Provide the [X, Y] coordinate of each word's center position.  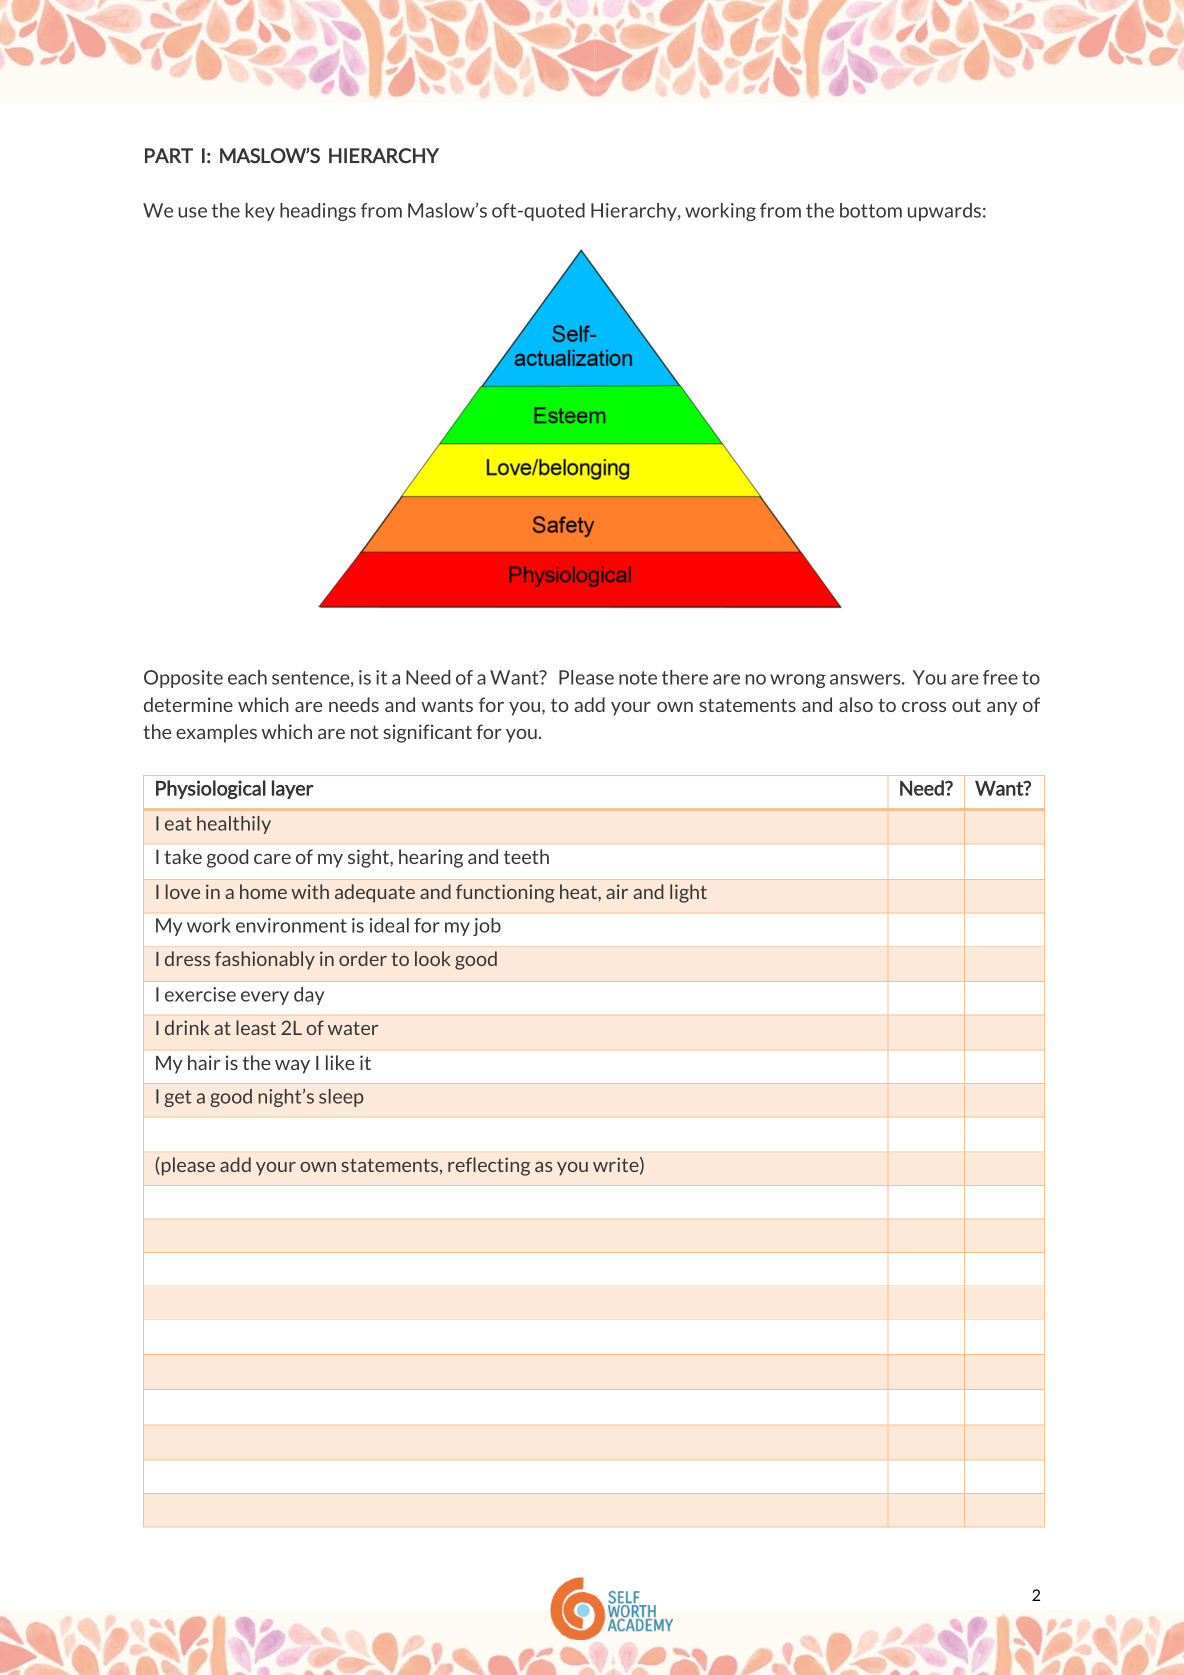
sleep [341, 1098]
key [260, 212]
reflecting [489, 1166]
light [688, 893]
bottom [871, 210]
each [247, 677]
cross [924, 707]
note [638, 678]
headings [318, 212]
